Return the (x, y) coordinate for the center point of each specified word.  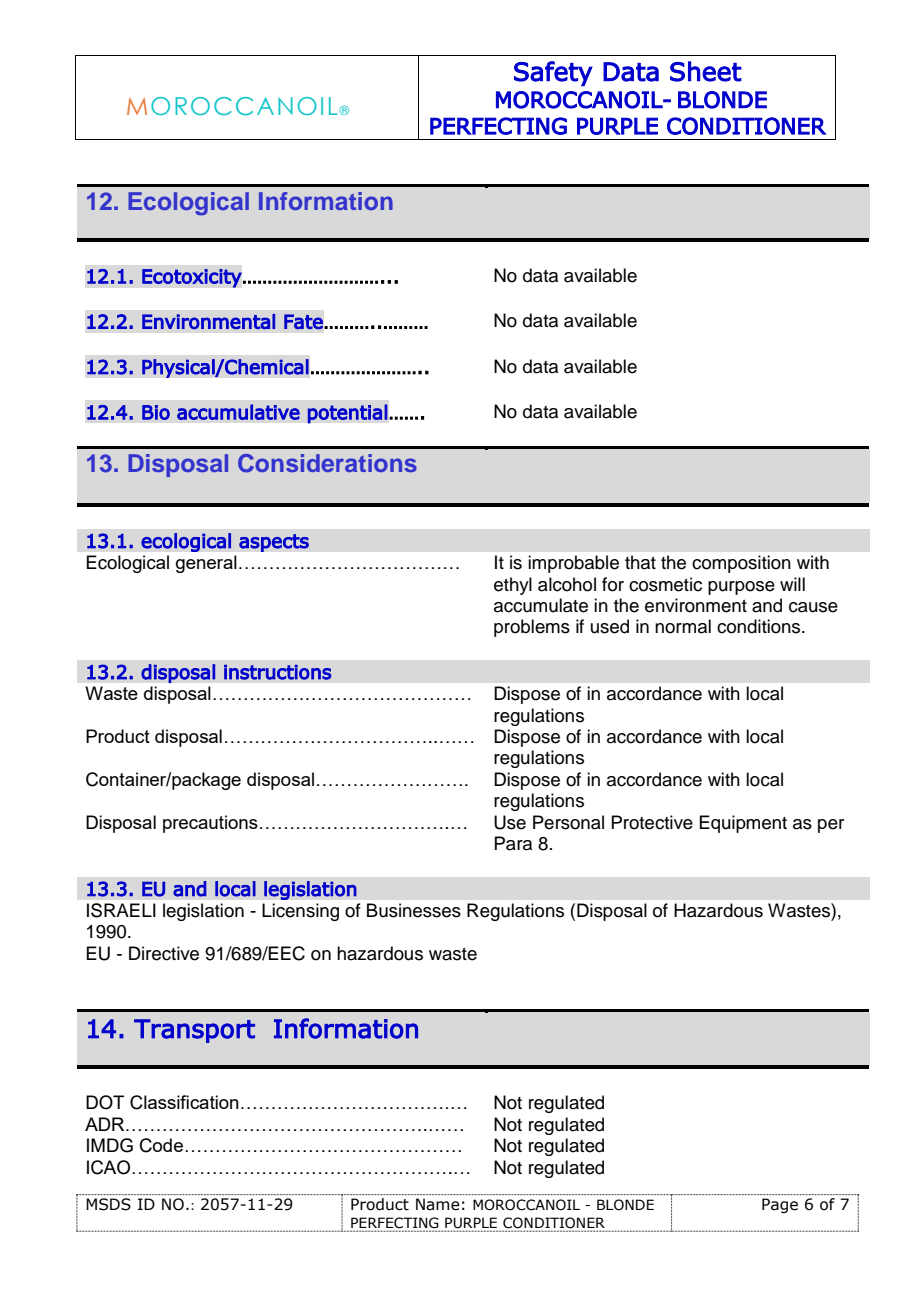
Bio (156, 412)
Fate (303, 321)
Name (438, 1204)
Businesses (414, 910)
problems (532, 628)
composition (741, 564)
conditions (760, 626)
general (206, 564)
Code (161, 1145)
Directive (164, 953)
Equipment (743, 824)
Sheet (706, 71)
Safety (553, 73)
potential (347, 414)
